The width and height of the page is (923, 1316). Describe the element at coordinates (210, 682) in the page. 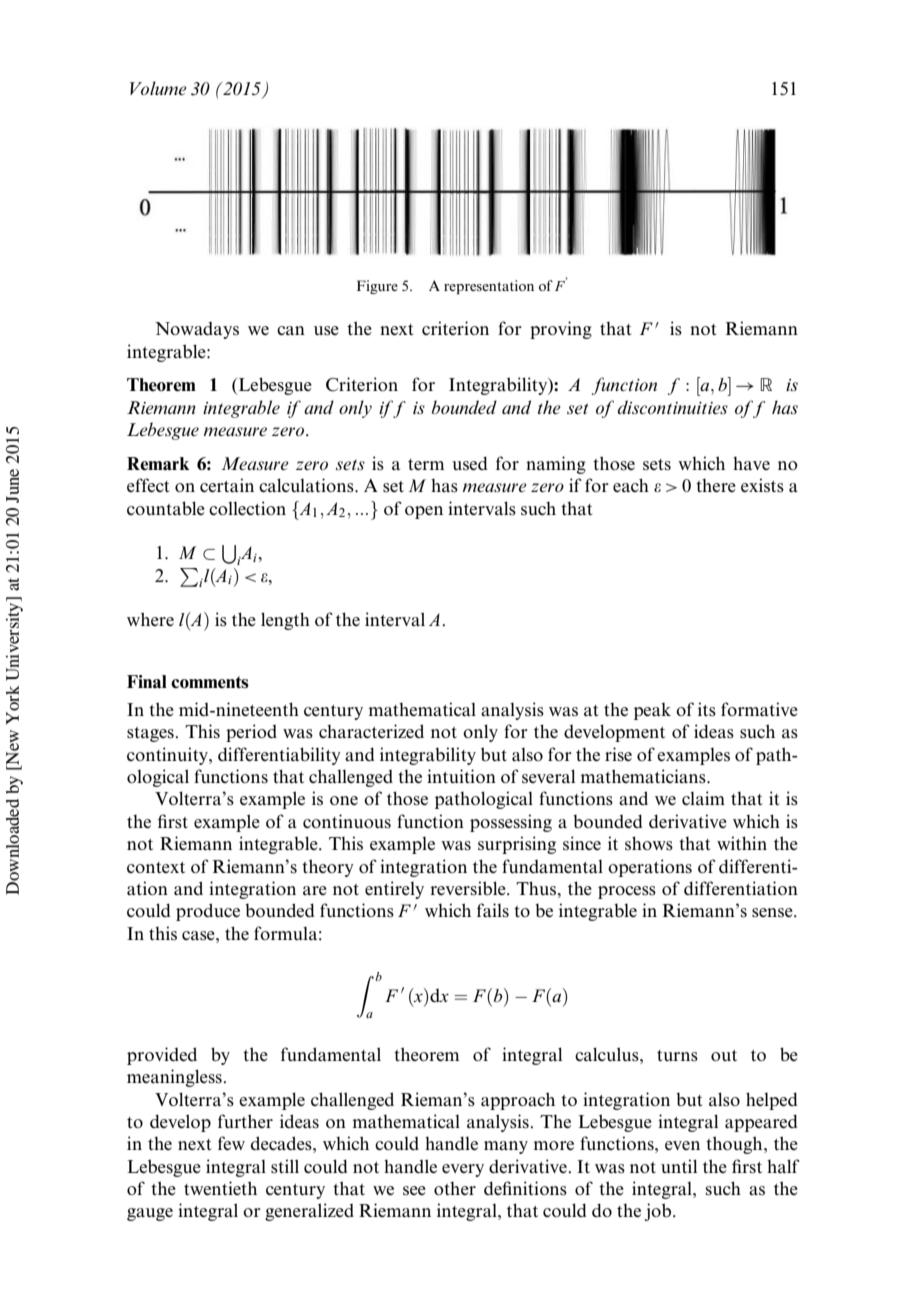

I see `comments` at that location.
